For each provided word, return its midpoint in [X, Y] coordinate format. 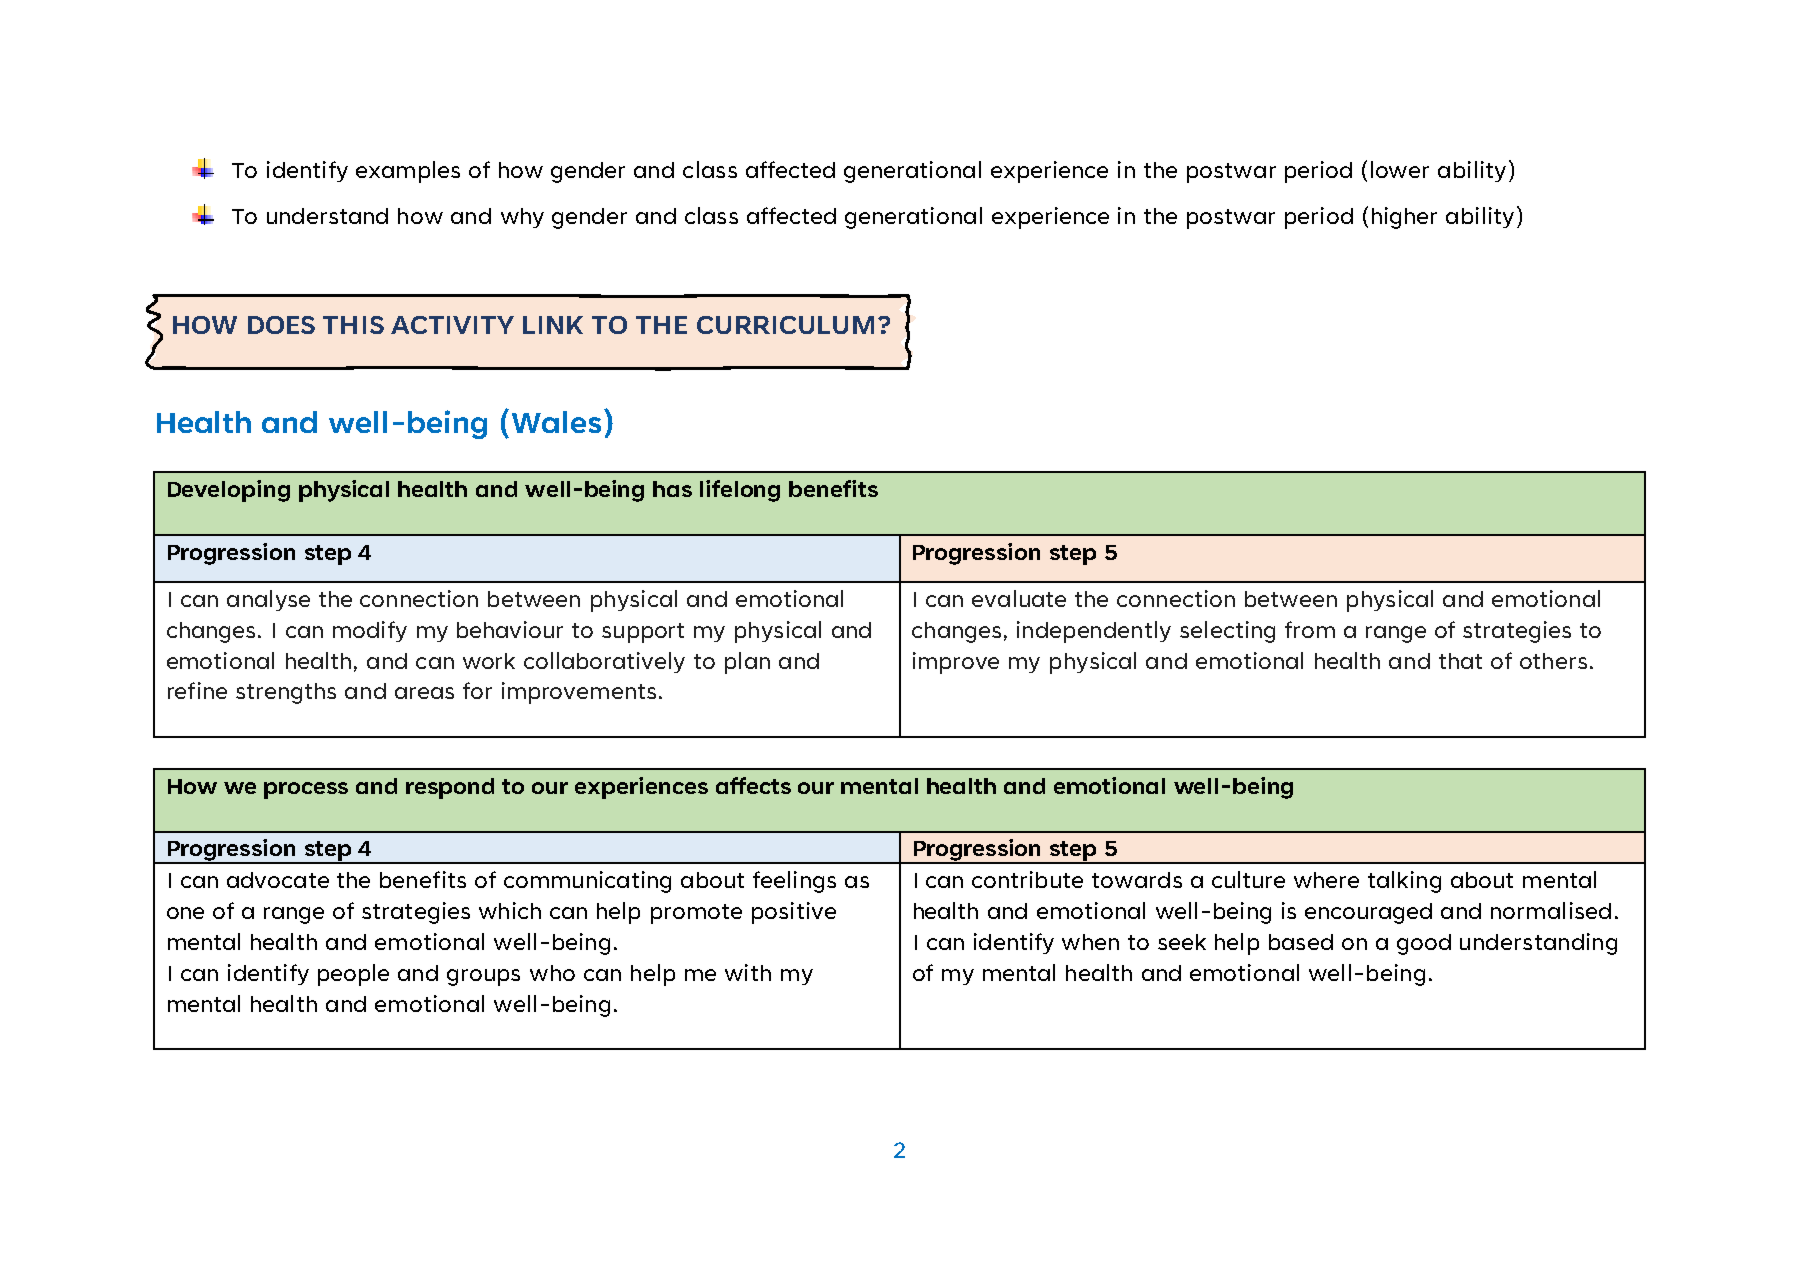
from [1310, 629]
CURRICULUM [785, 325]
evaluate [1019, 598]
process [306, 790]
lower [1400, 169]
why [522, 218]
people [353, 975]
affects [753, 785]
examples [408, 172]
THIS [353, 325]
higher [1404, 218]
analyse [268, 600]
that [1460, 661]
